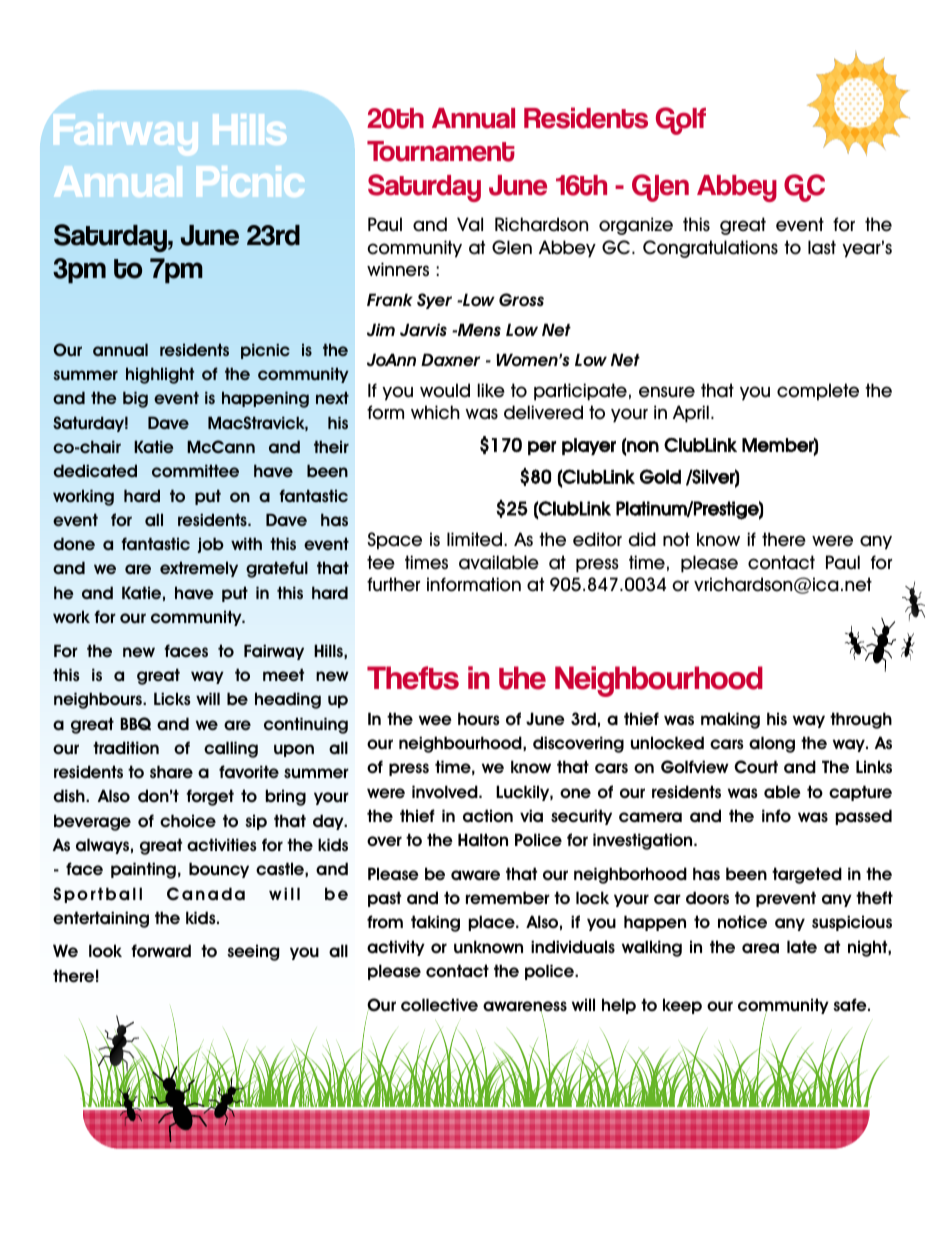  Describe the element at coordinates (476, 539) in the image. I see `limited` at that location.
